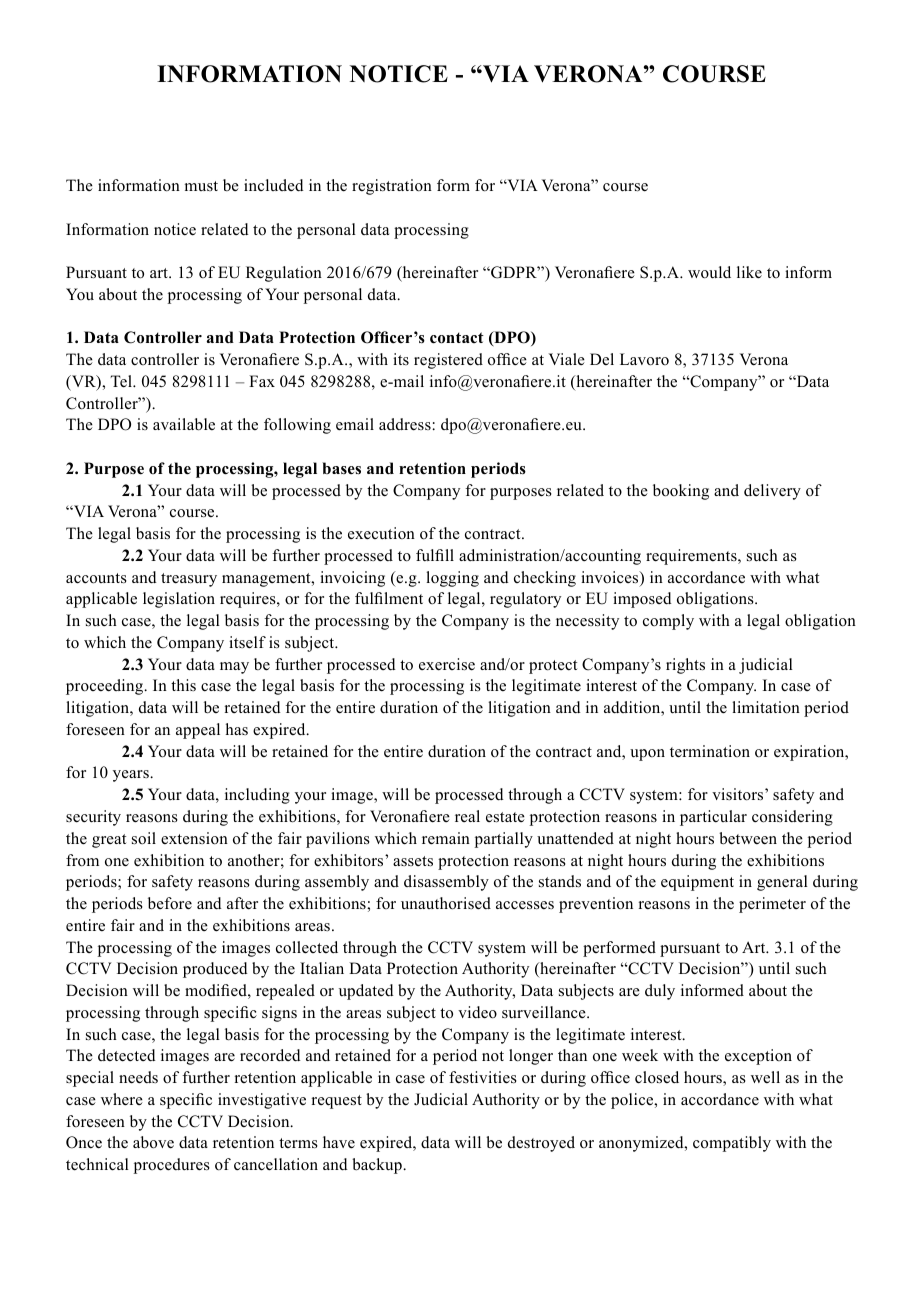 This image has height=1308, width=924. I want to click on termination, so click(710, 751).
